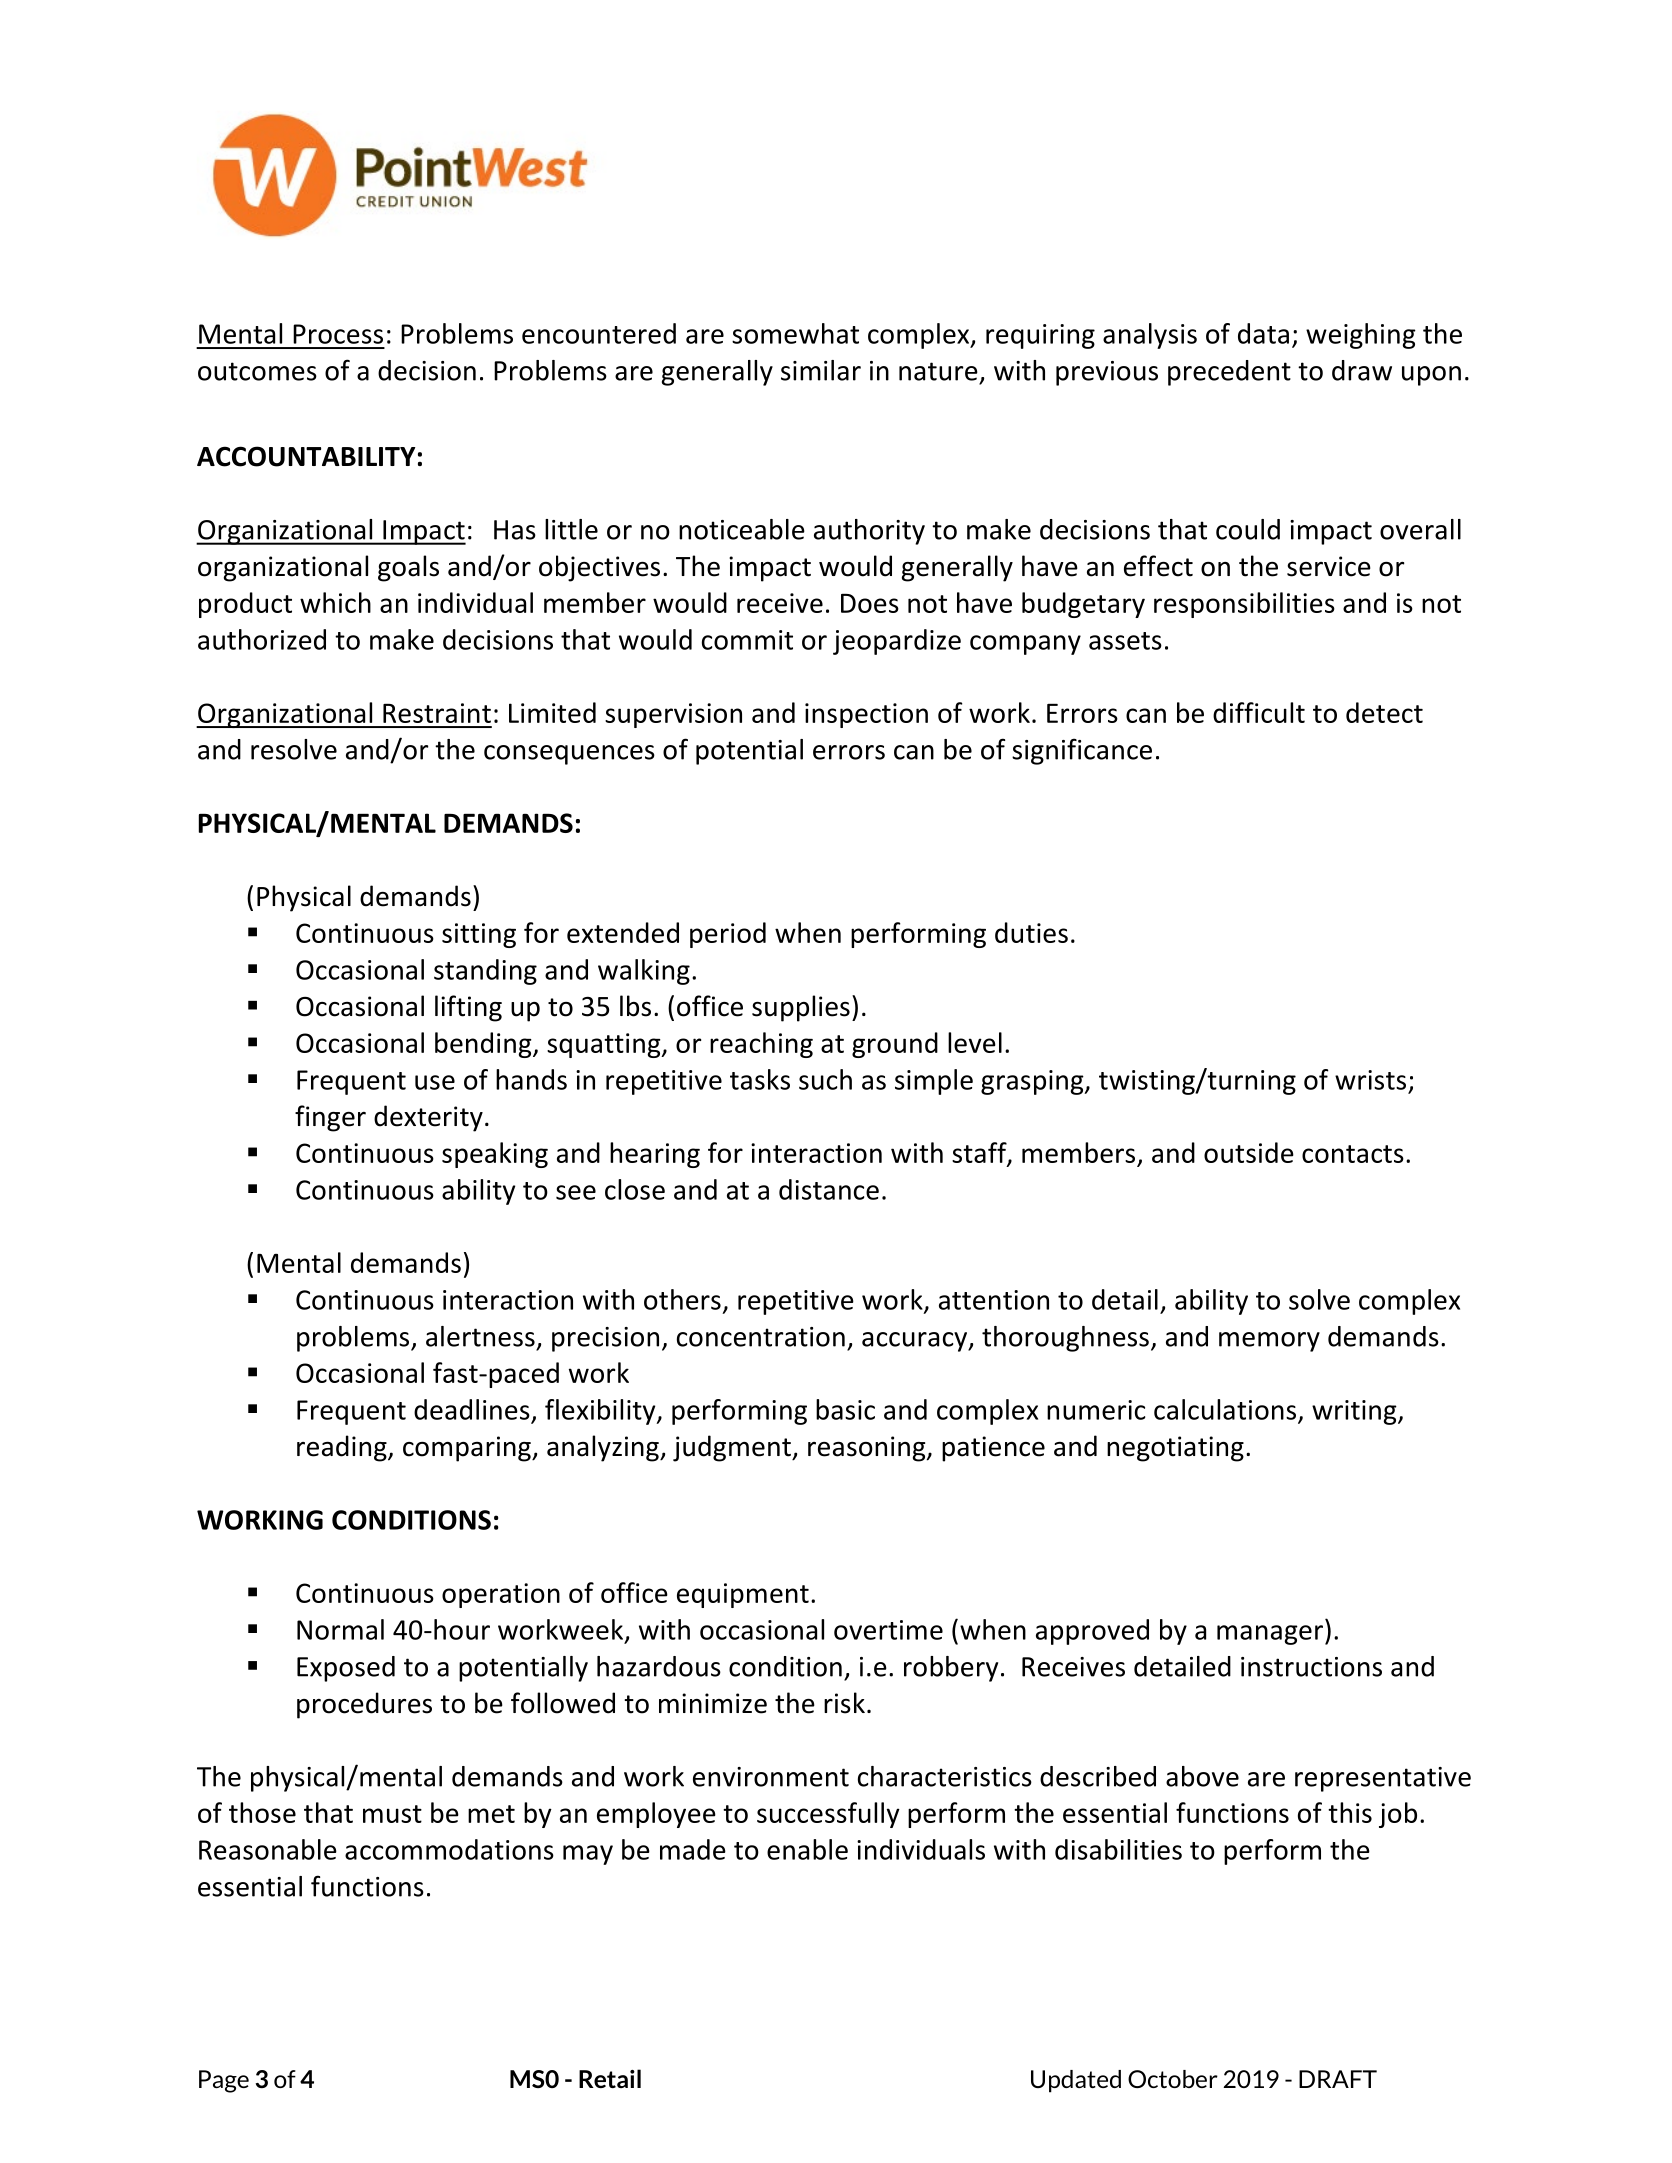 Image resolution: width=1672 pixels, height=2163 pixels. I want to click on wrists, so click(1370, 1080).
